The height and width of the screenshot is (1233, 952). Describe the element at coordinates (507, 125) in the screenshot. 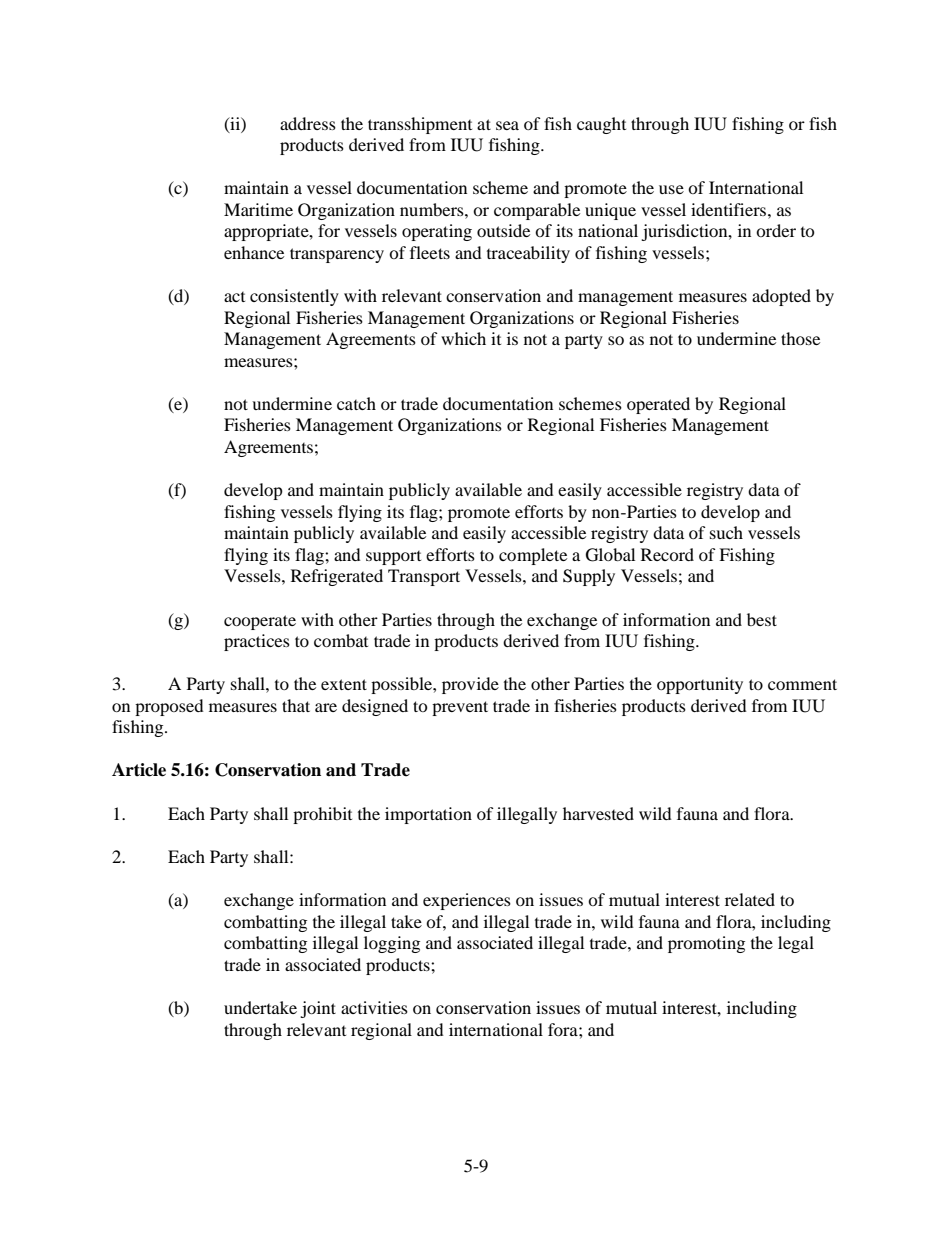

I see `sea` at that location.
